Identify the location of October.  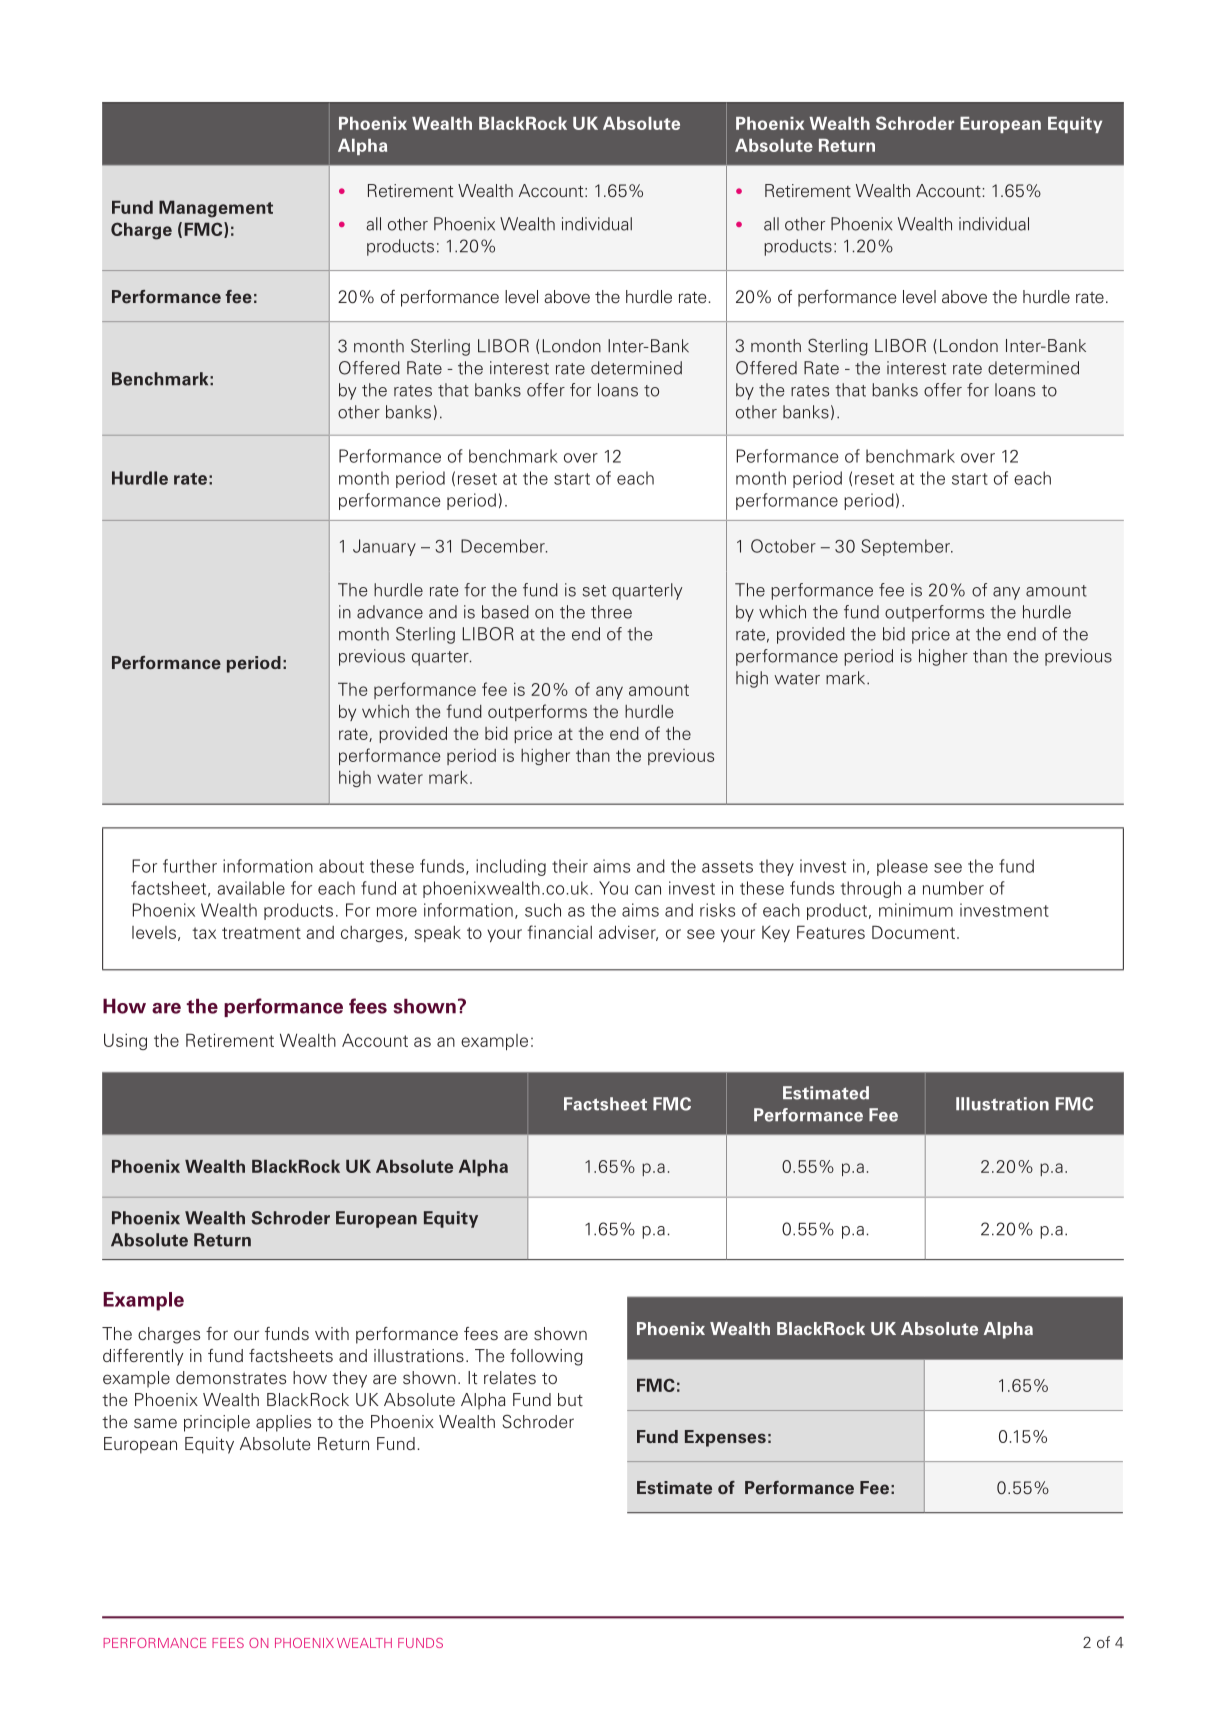
(783, 546).
